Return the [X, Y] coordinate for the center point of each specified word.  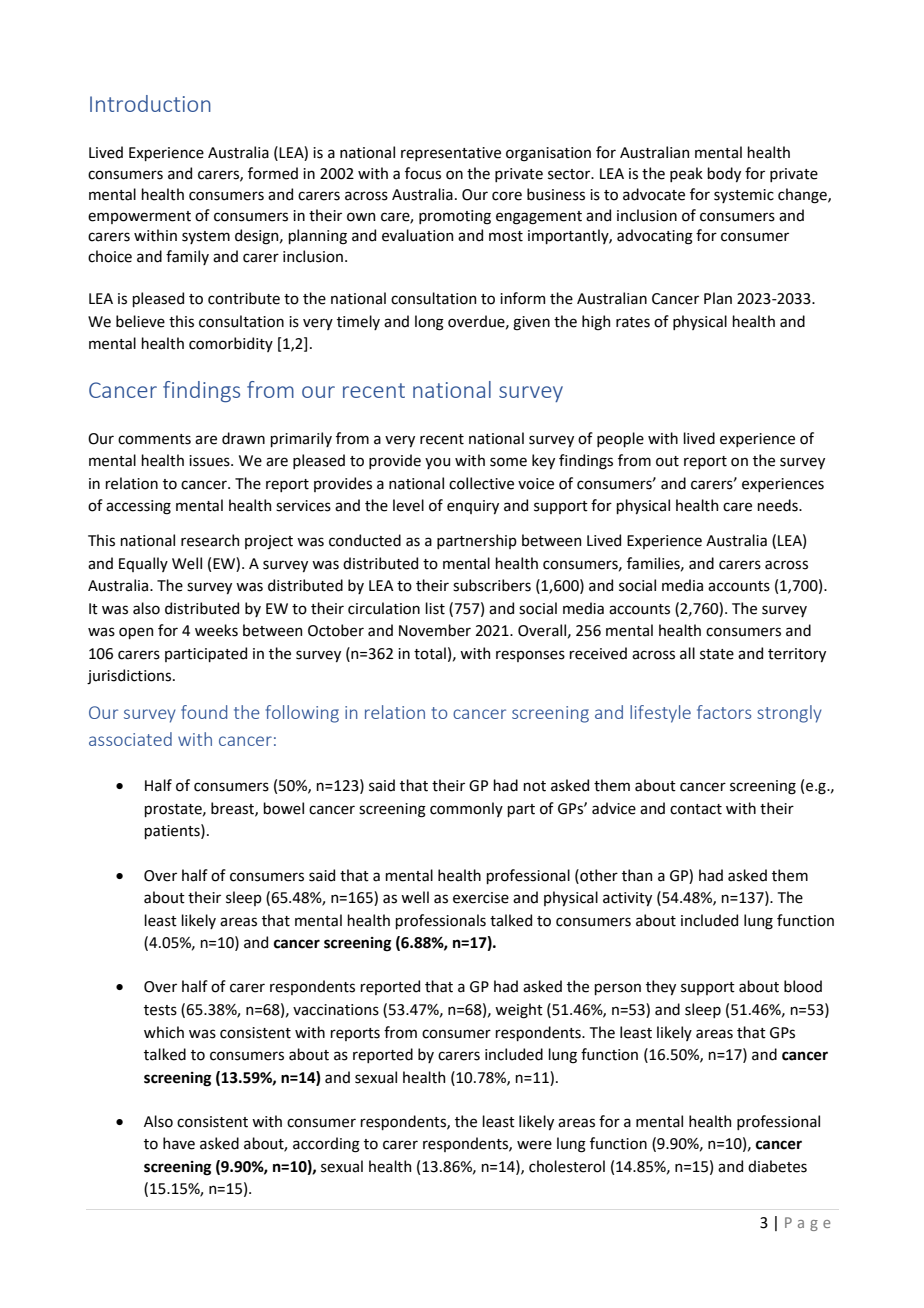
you [437, 463]
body [724, 174]
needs [778, 505]
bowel [283, 808]
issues [210, 461]
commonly [466, 809]
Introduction [150, 103]
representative [451, 154]
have [179, 1143]
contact [696, 809]
